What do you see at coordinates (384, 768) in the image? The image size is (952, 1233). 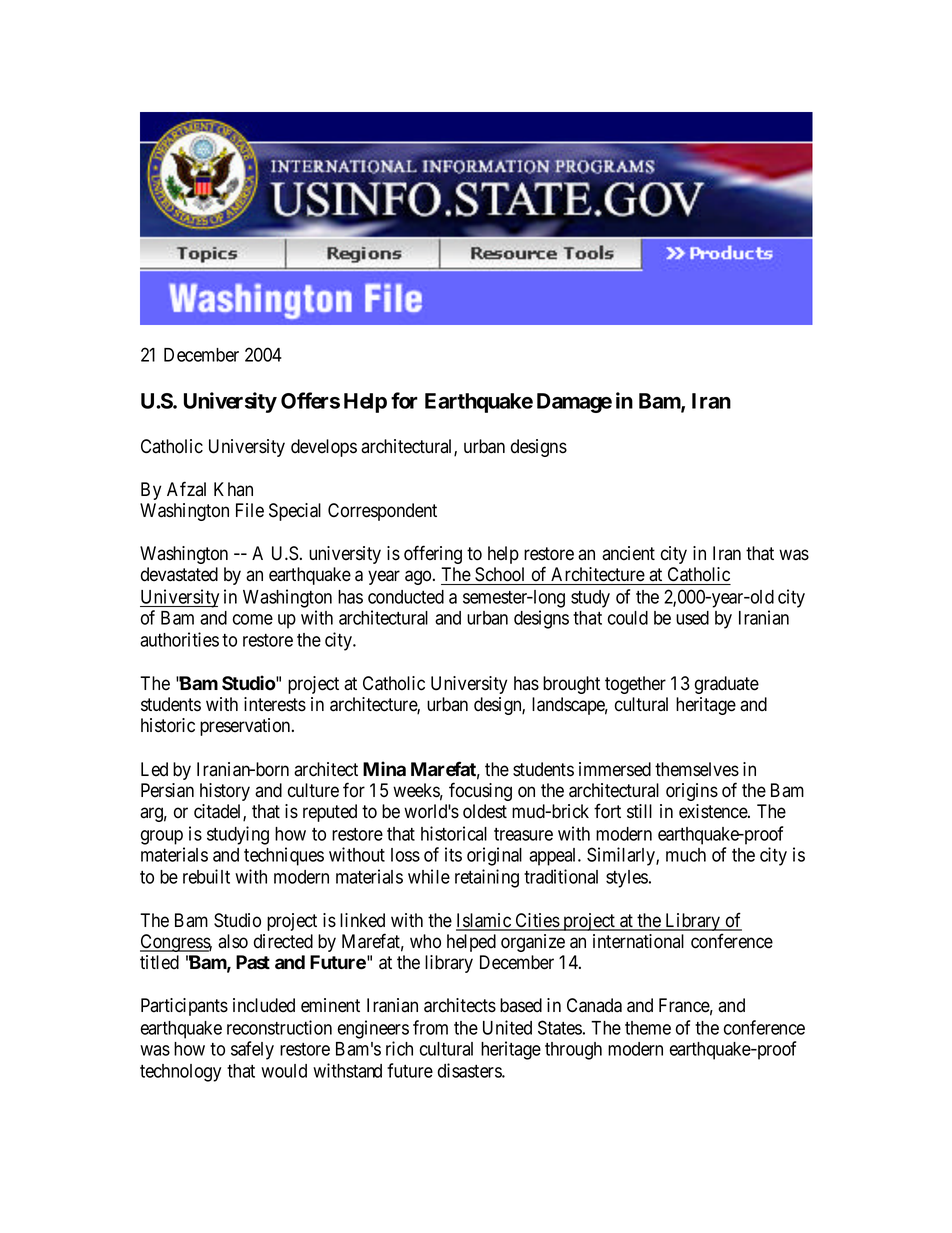 I see `Mina` at bounding box center [384, 768].
